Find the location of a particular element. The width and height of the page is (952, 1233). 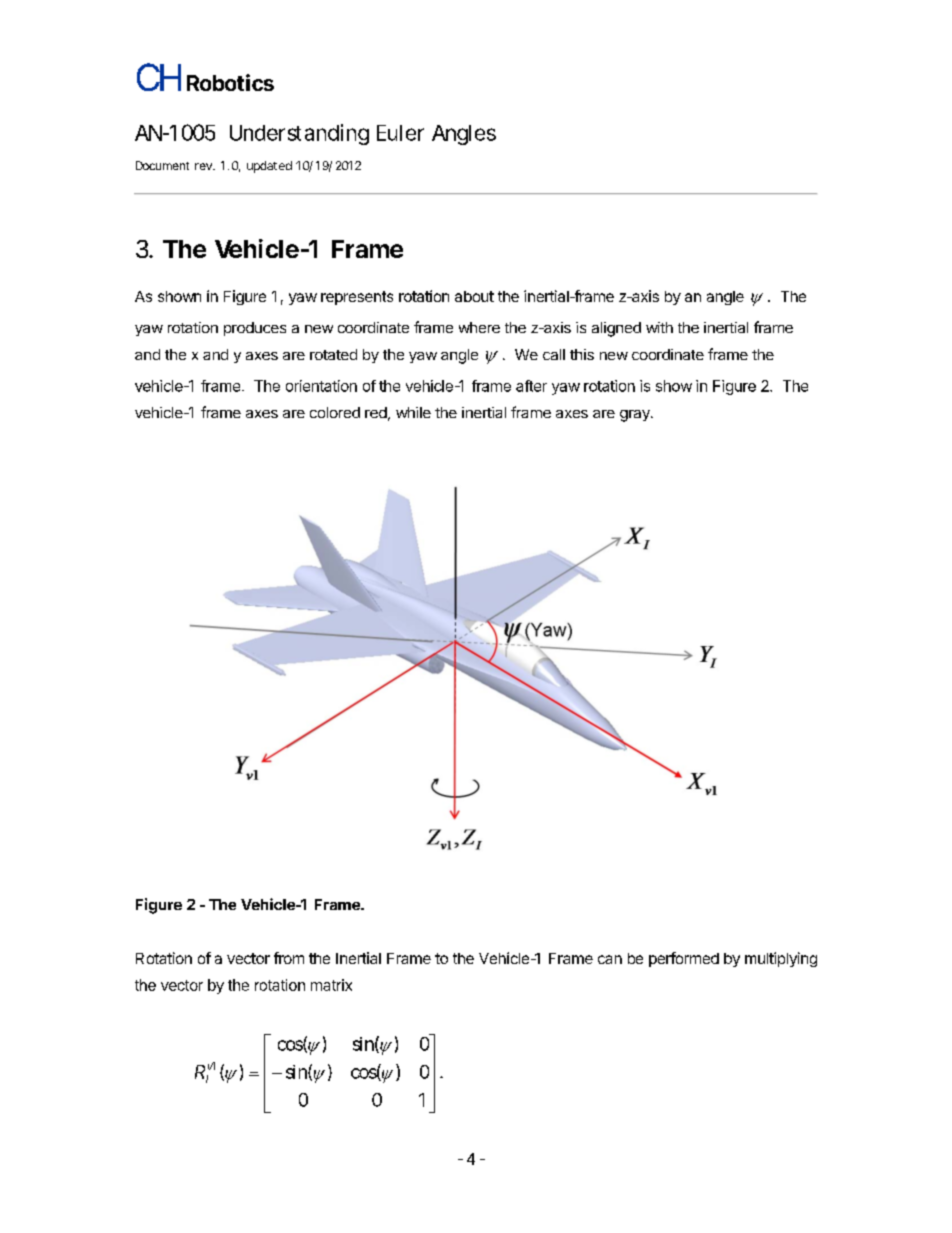

while is located at coordinates (413, 412).
